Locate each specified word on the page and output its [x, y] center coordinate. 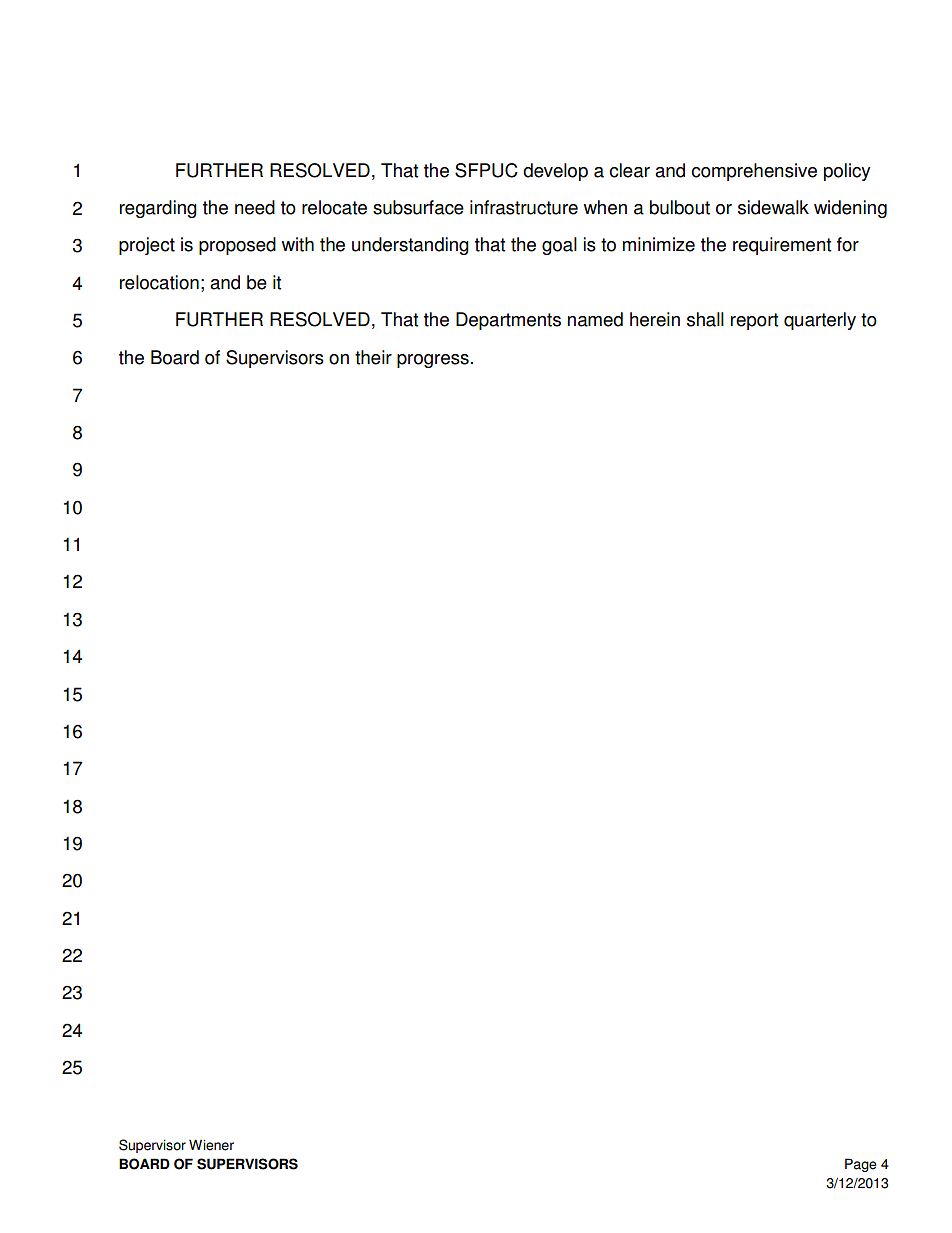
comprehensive [754, 172]
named [595, 319]
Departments [508, 321]
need [255, 207]
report [754, 321]
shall [705, 319]
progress [433, 361]
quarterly [820, 321]
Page [861, 1165]
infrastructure [524, 207]
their [373, 357]
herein [655, 319]
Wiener [211, 1145]
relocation [159, 282]
